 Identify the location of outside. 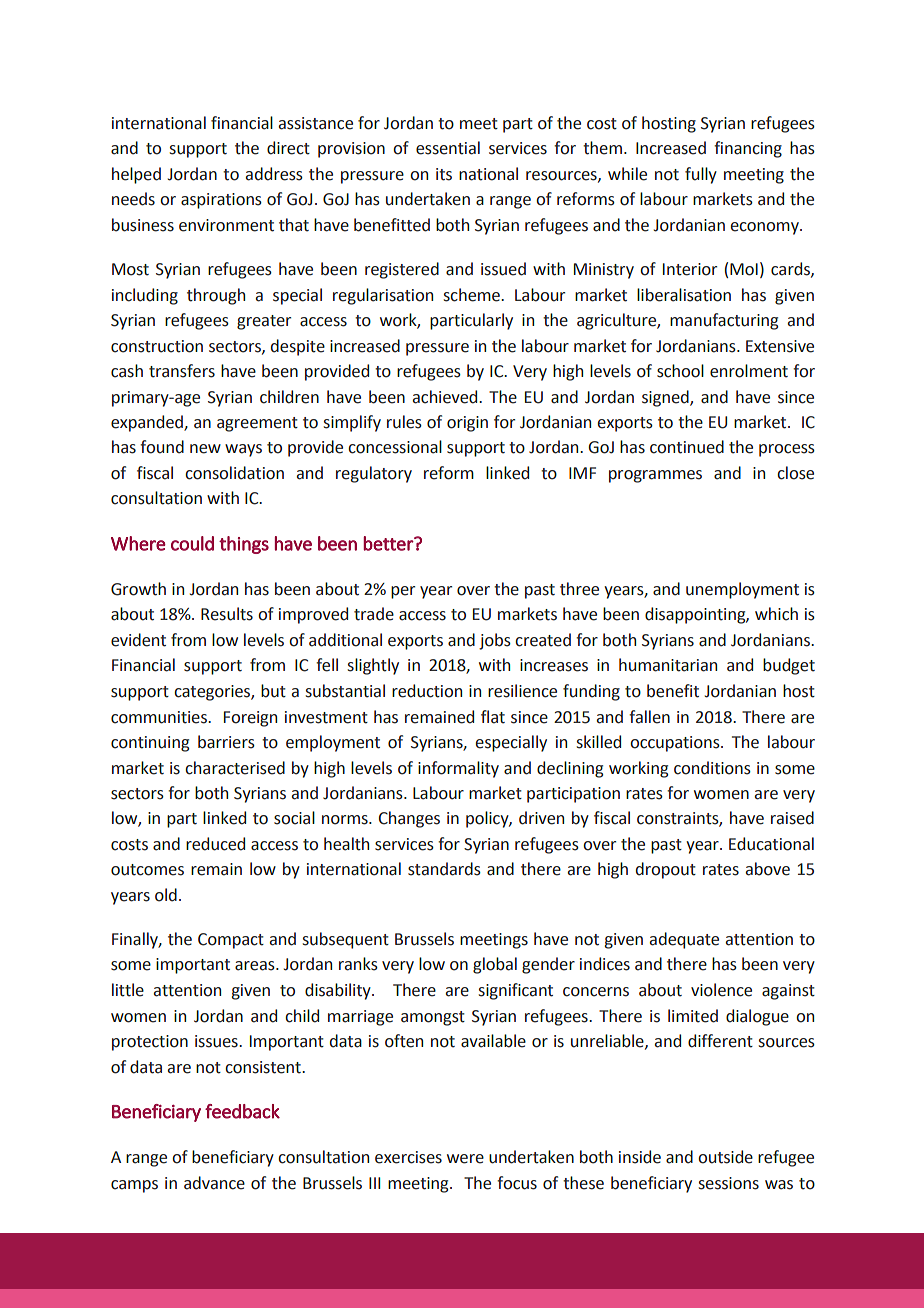
(725, 1157).
